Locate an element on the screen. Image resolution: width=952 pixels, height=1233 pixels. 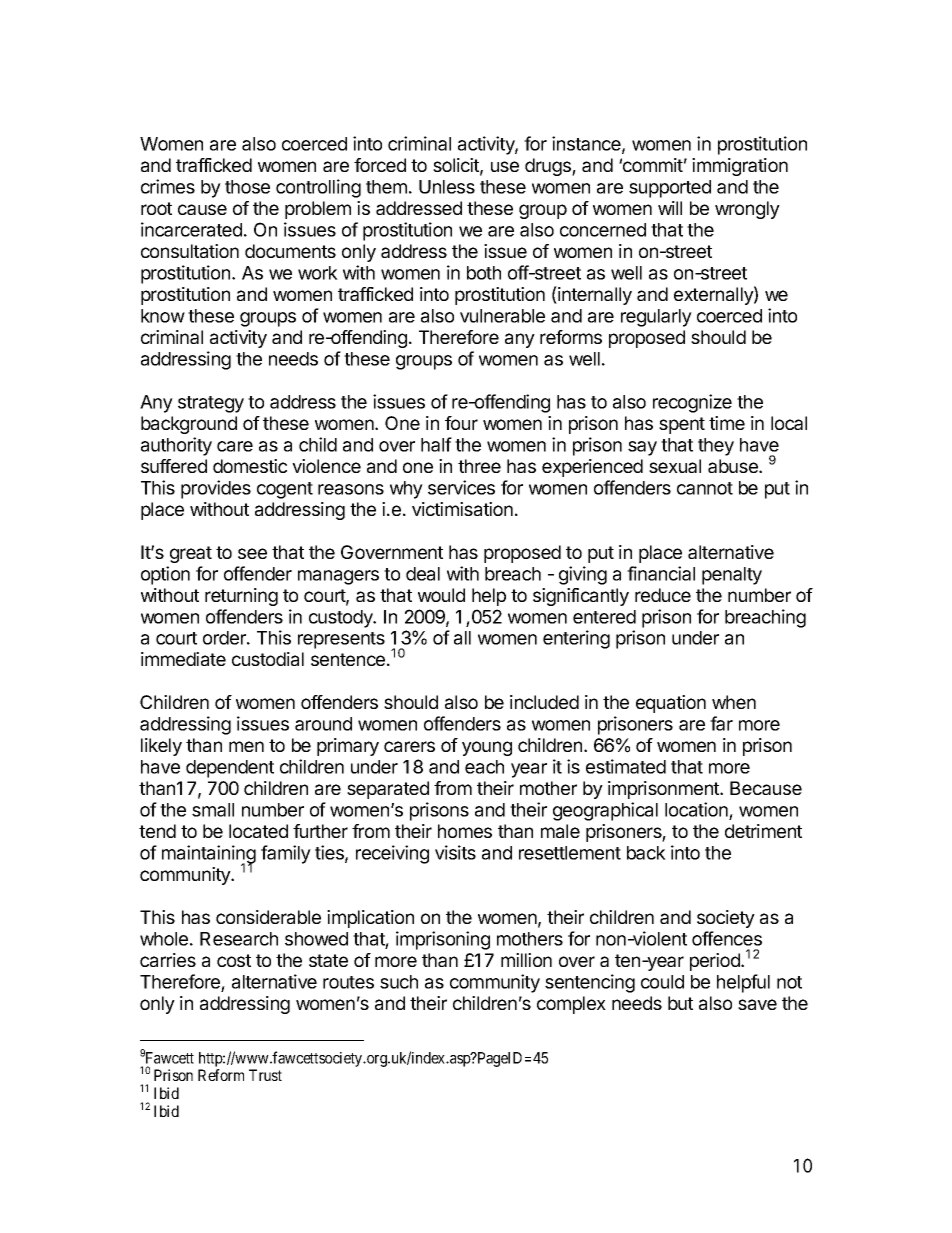
Unless is located at coordinates (447, 187).
